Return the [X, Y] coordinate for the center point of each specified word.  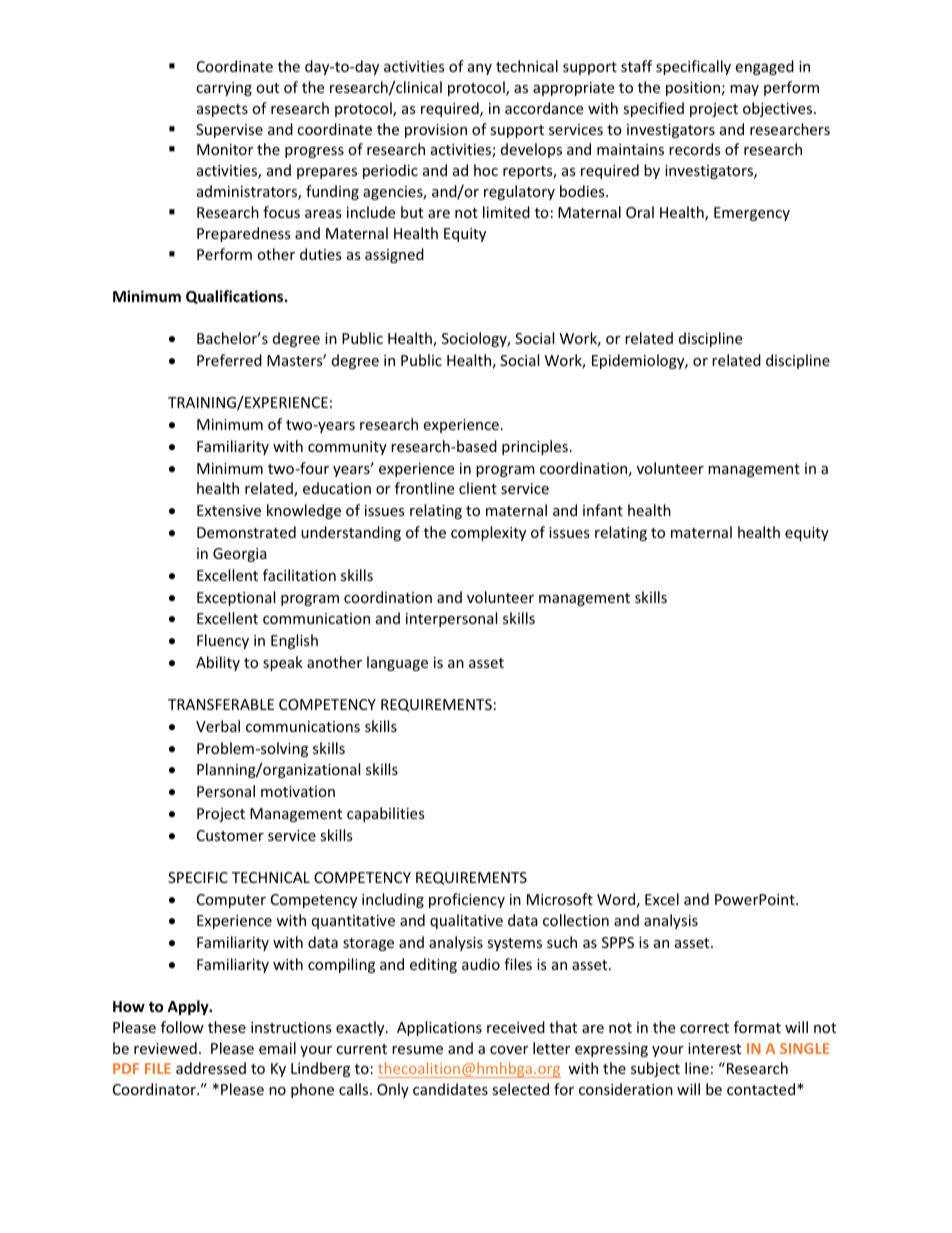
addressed [211, 1068]
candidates [450, 1089]
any [480, 69]
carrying [224, 89]
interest [714, 1048]
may [744, 90]
